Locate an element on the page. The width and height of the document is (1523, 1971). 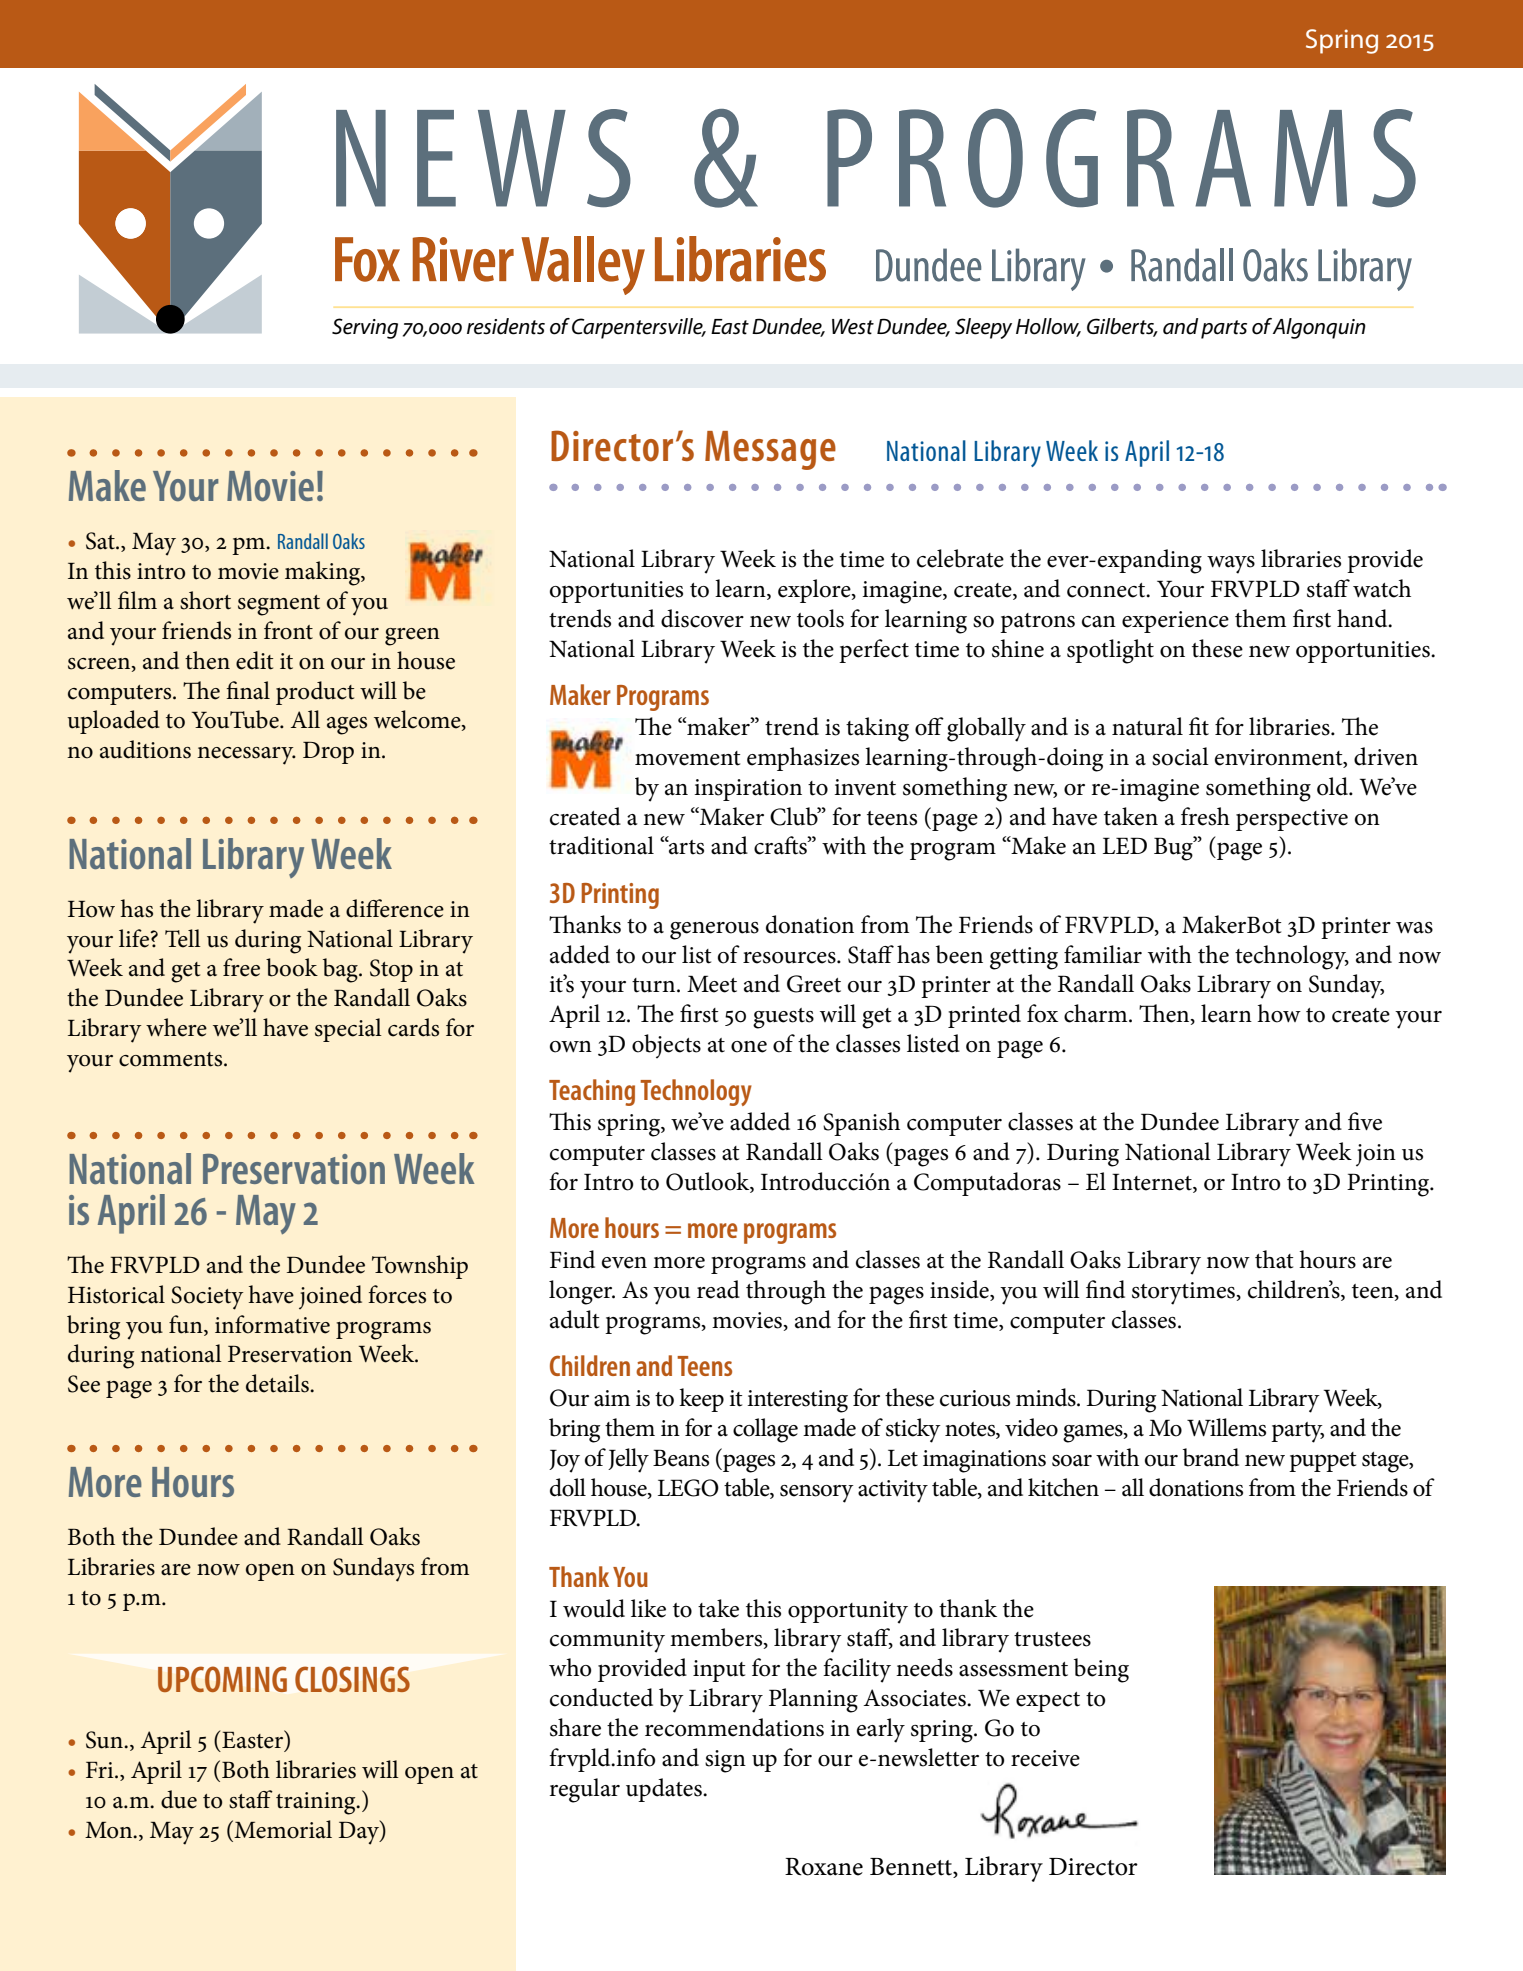
West is located at coordinates (853, 327).
